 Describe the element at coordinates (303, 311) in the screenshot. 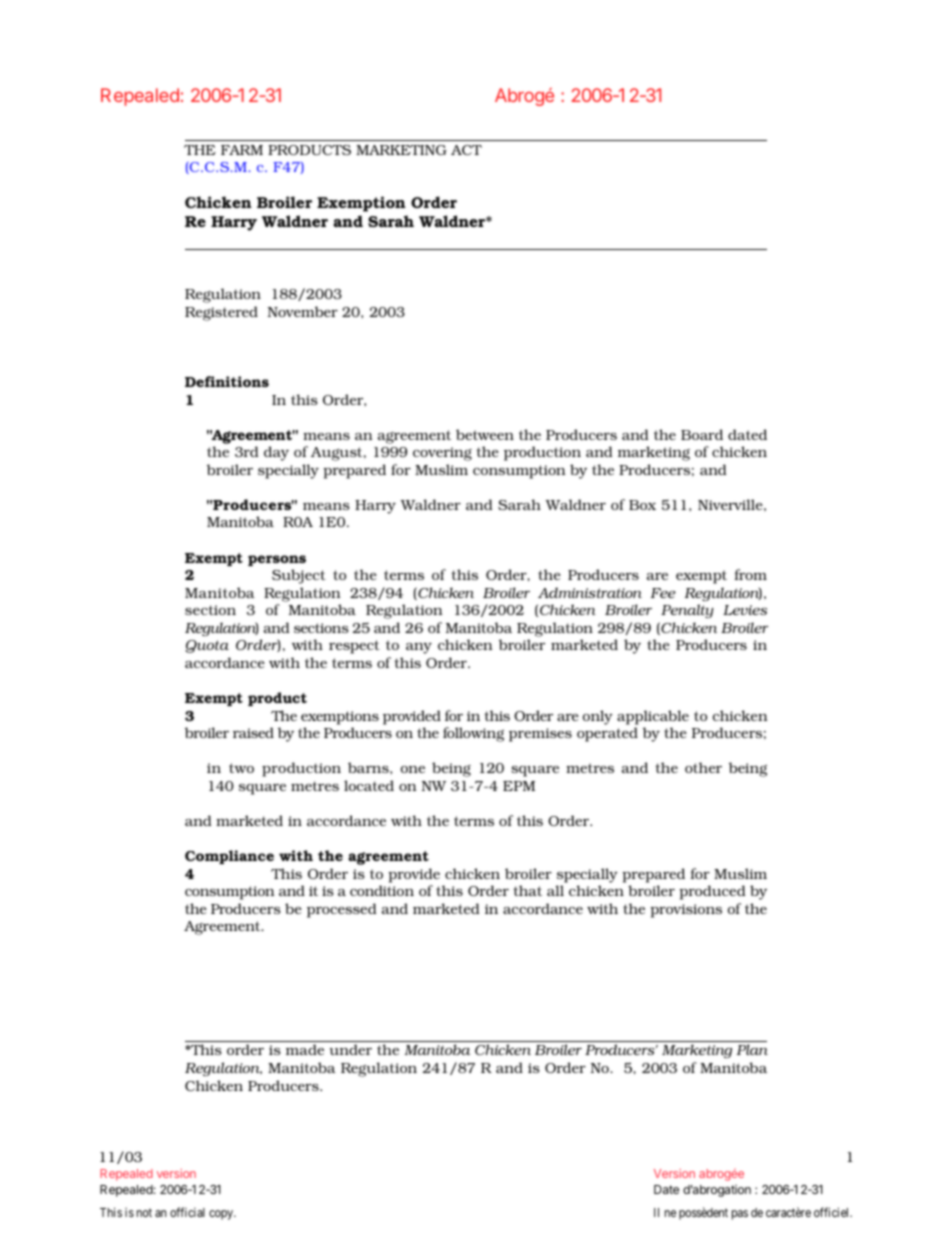

I see `November` at that location.
